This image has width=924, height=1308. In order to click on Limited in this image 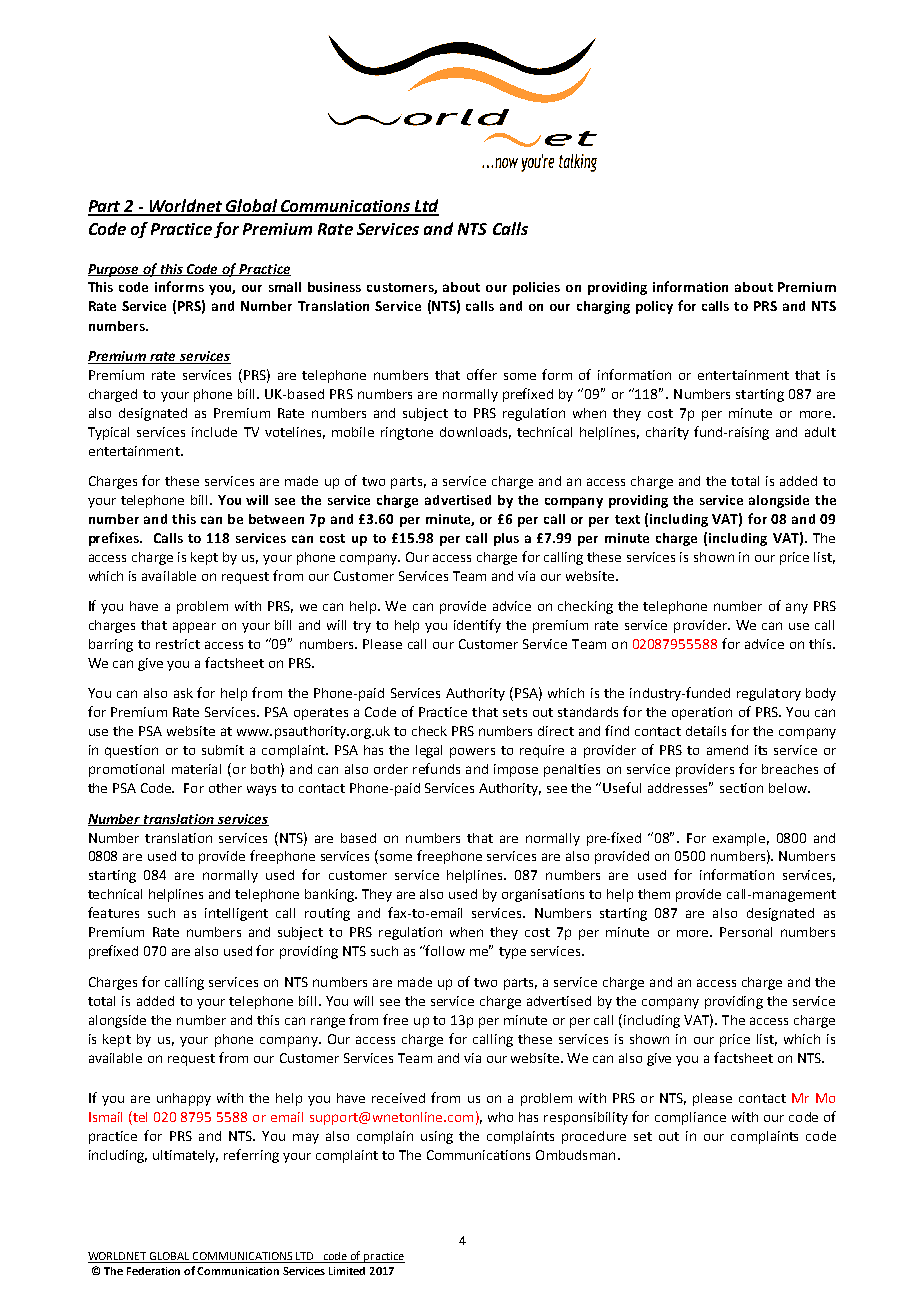, I will do `click(347, 1271)`.
